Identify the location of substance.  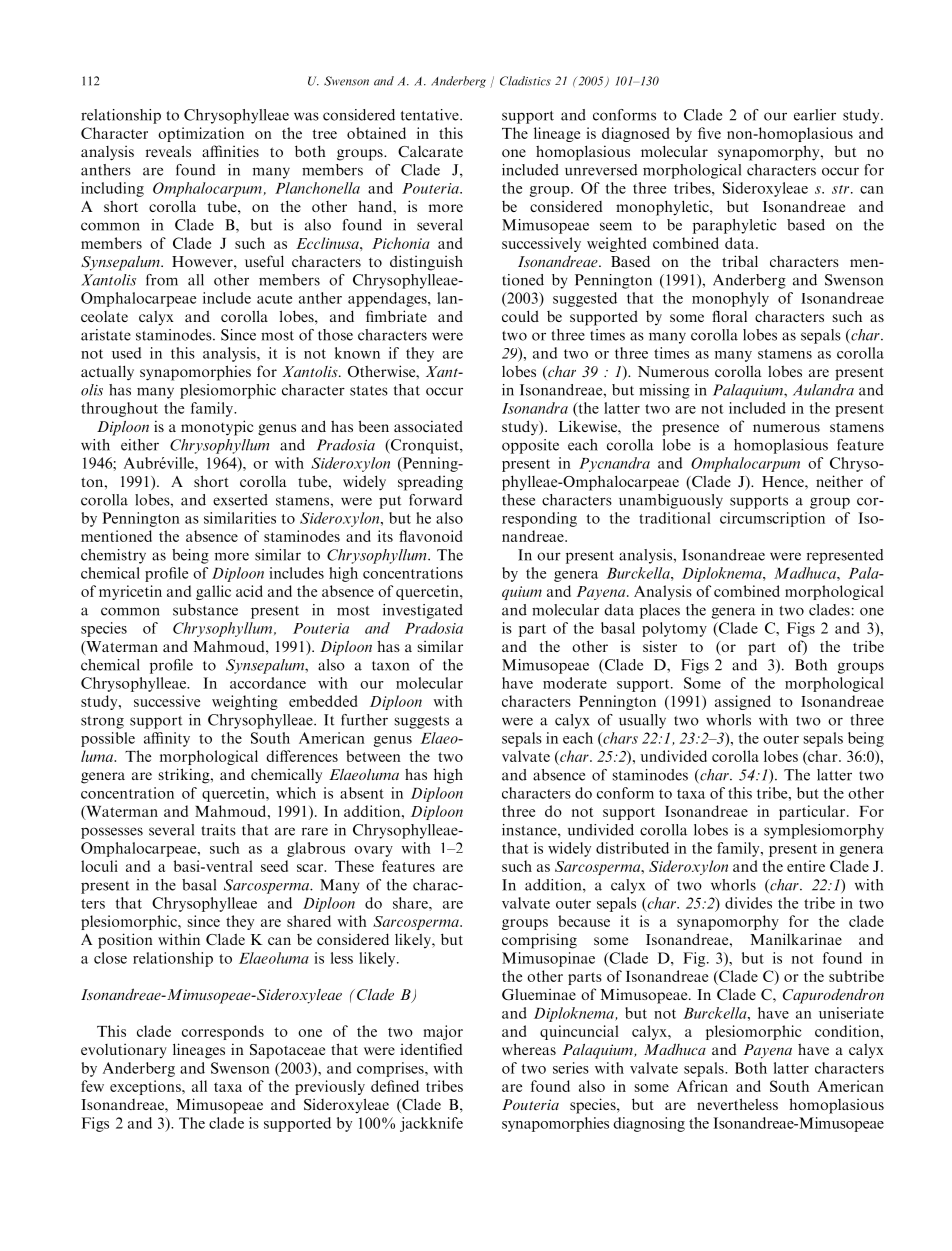
(205, 610).
